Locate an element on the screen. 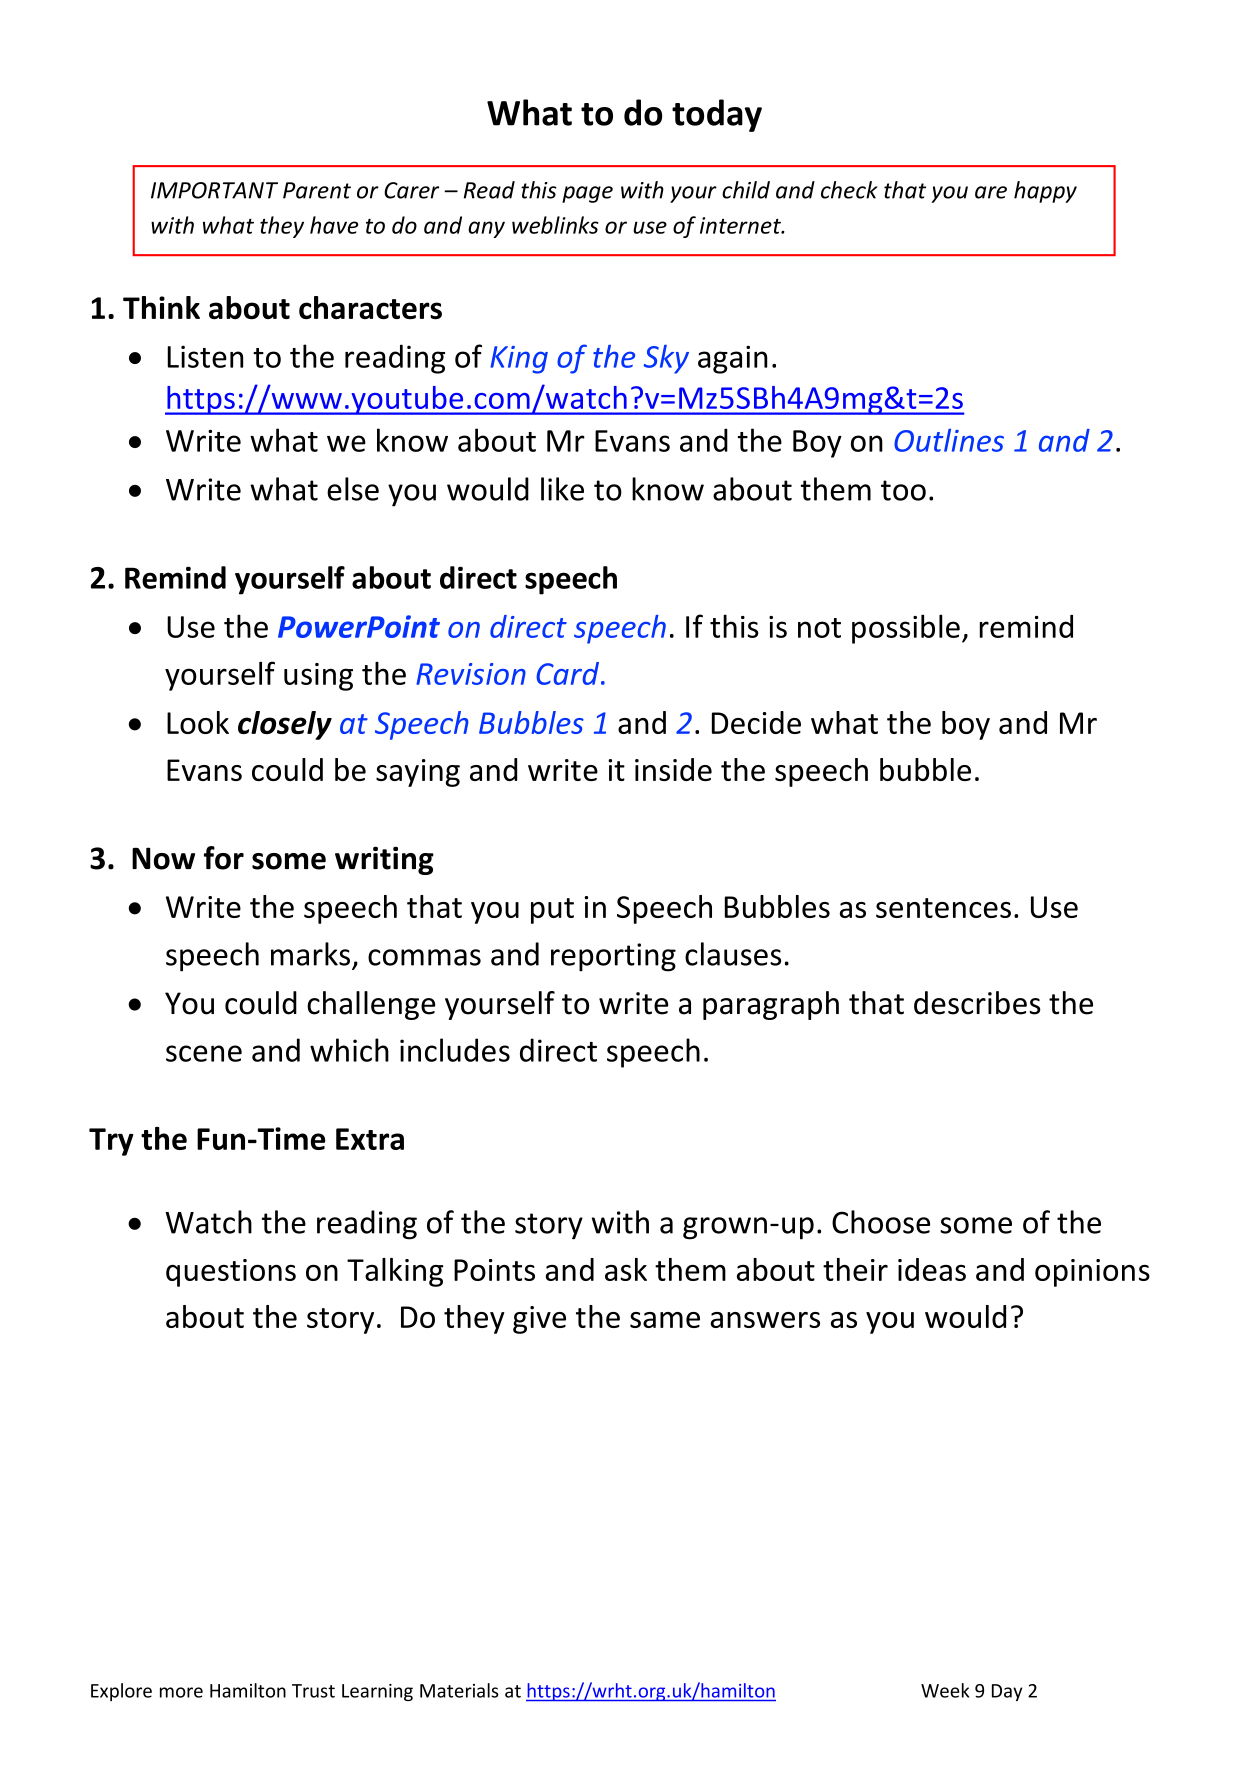 The height and width of the screenshot is (1768, 1250). Materials is located at coordinates (459, 1690).
